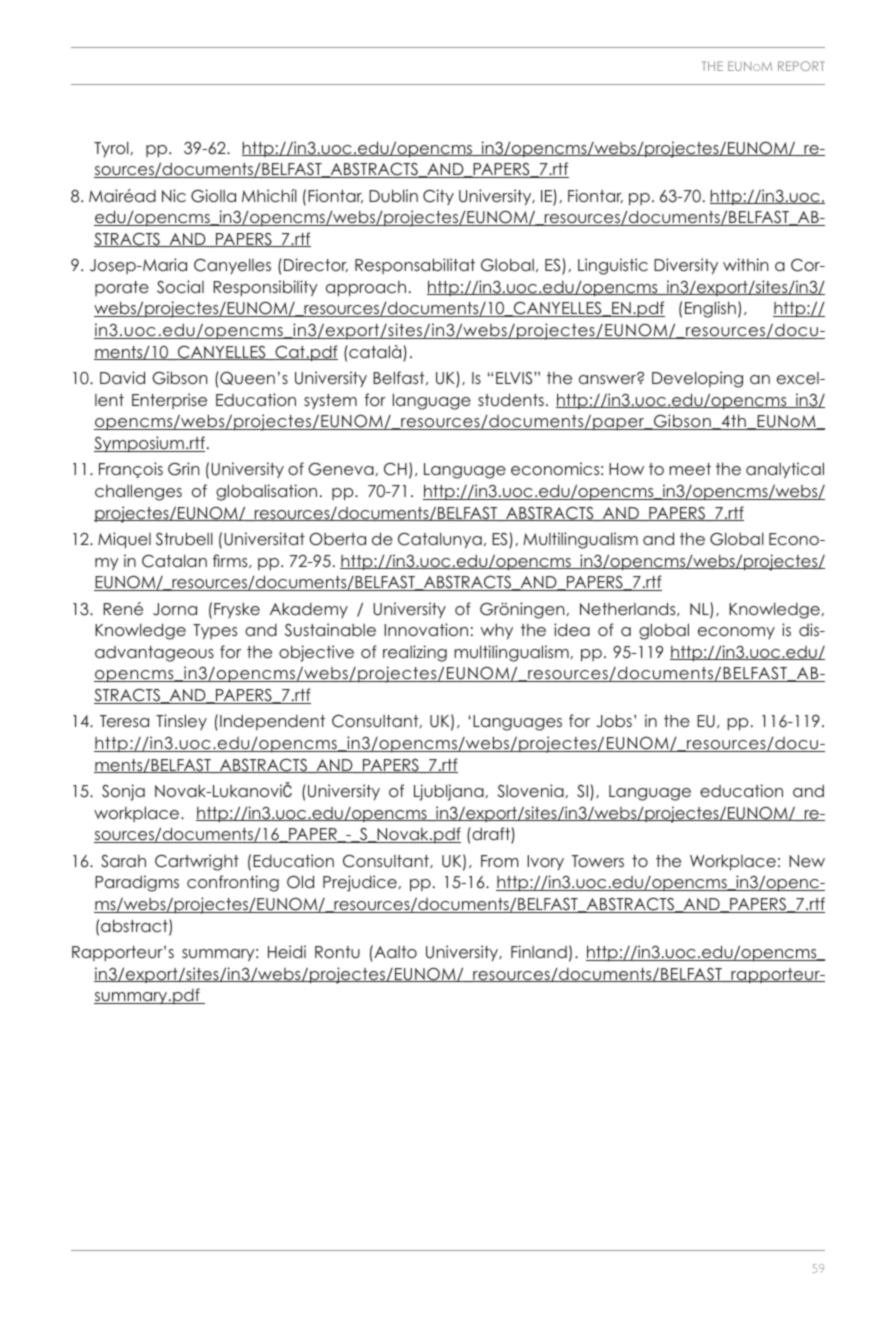 This screenshot has height=1321, width=896. I want to click on Types, so click(215, 632).
